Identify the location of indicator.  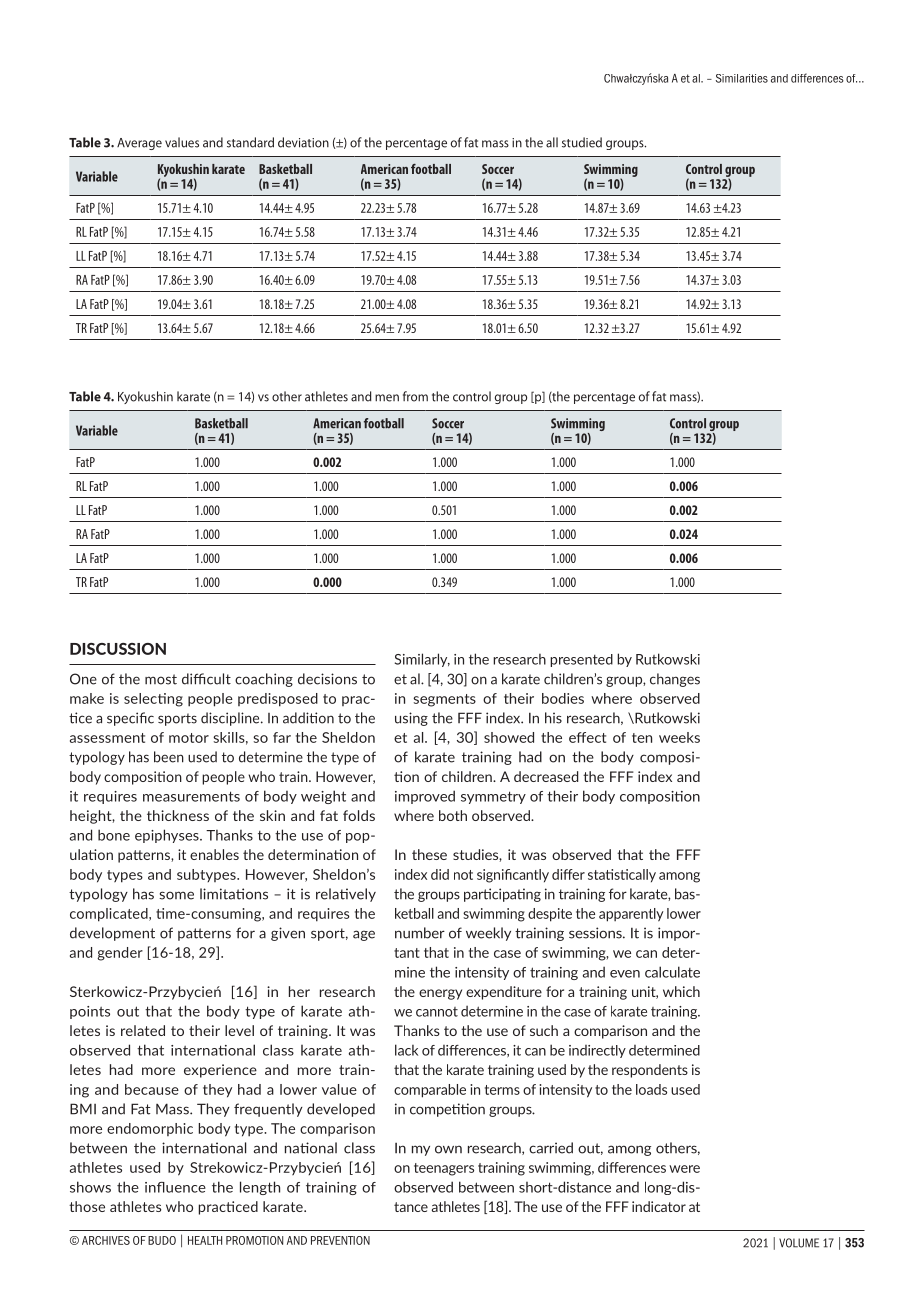
(659, 1206).
